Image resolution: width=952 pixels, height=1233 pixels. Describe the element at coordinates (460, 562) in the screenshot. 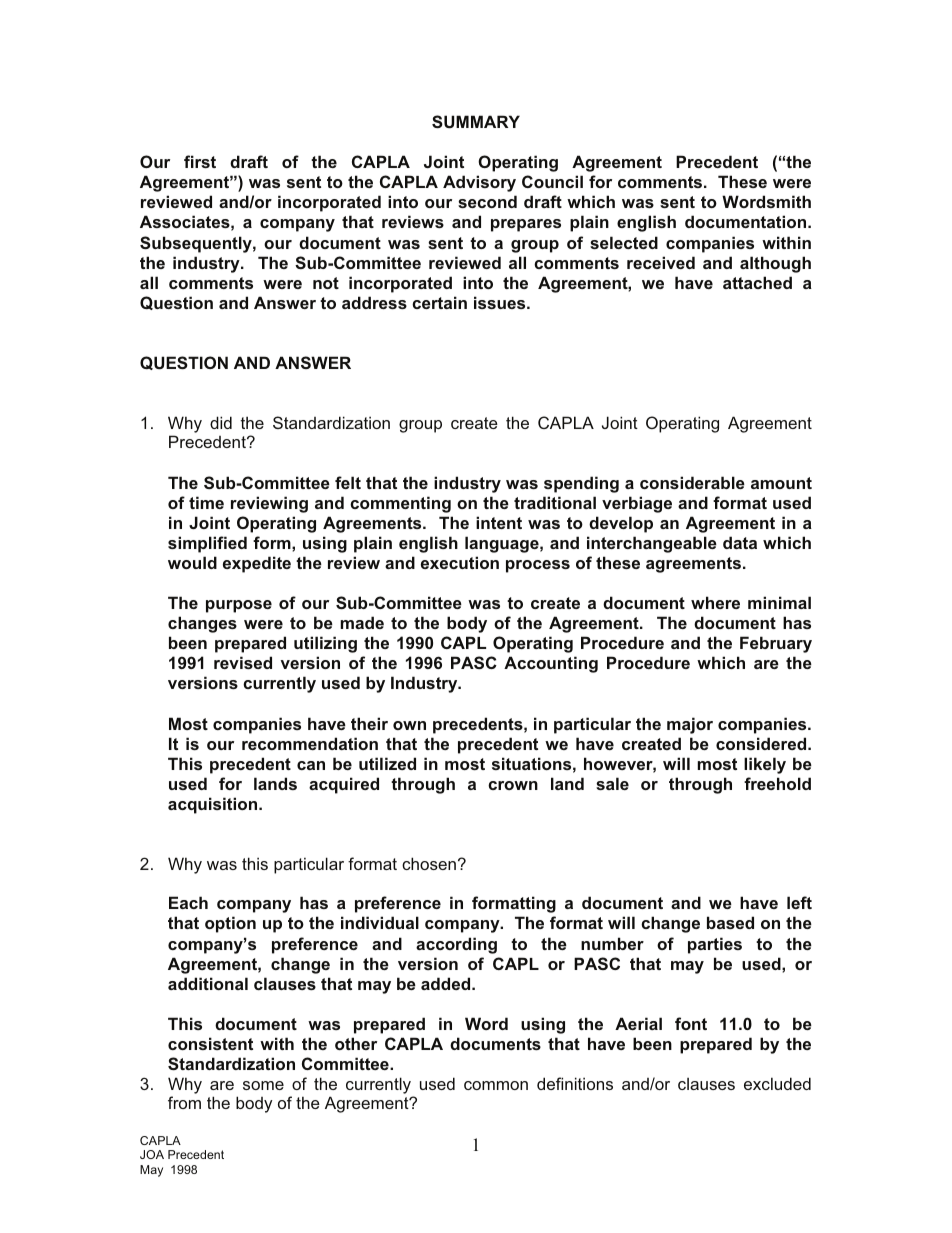

I see `execution` at that location.
